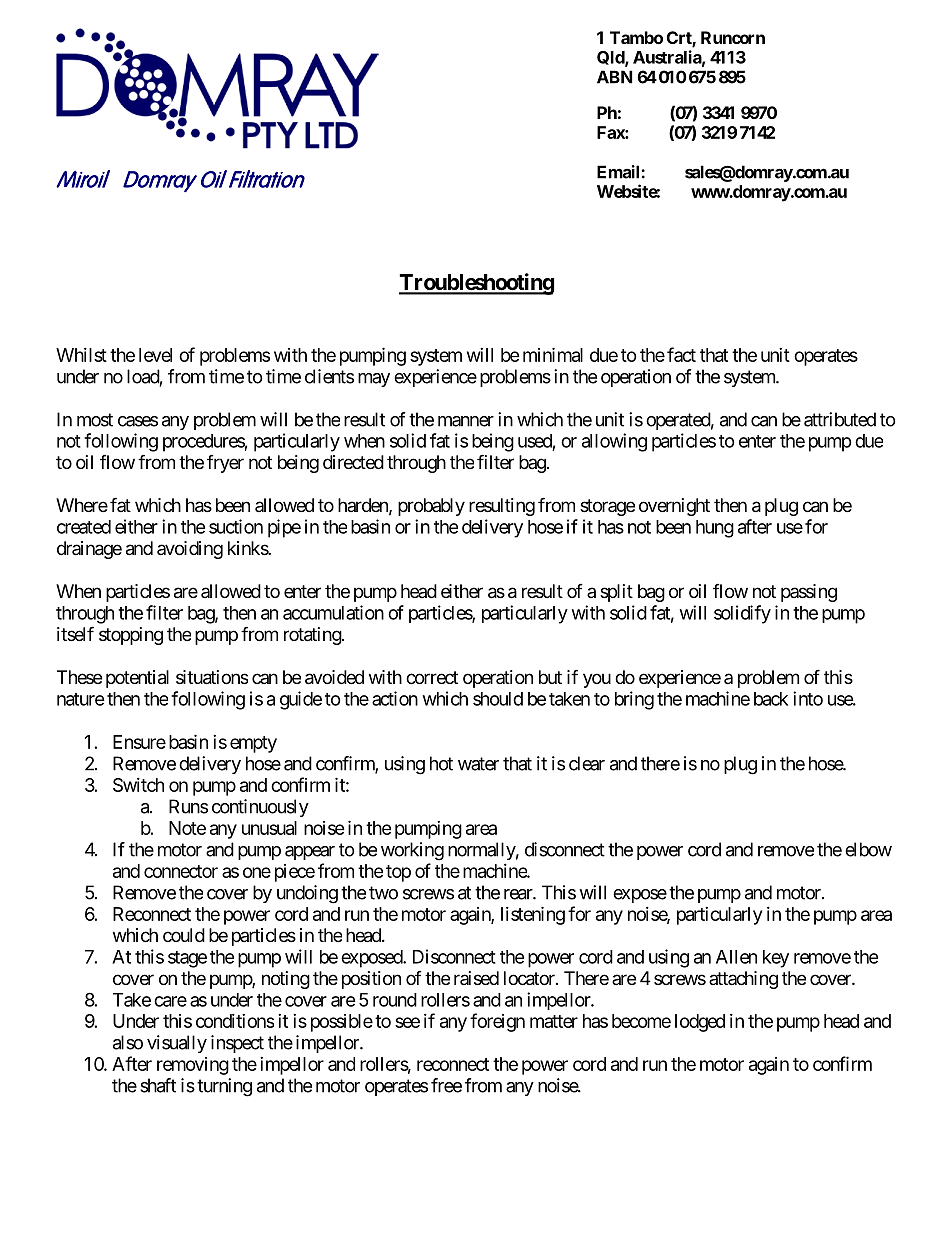  Describe the element at coordinates (432, 677) in the screenshot. I see `correct` at that location.
